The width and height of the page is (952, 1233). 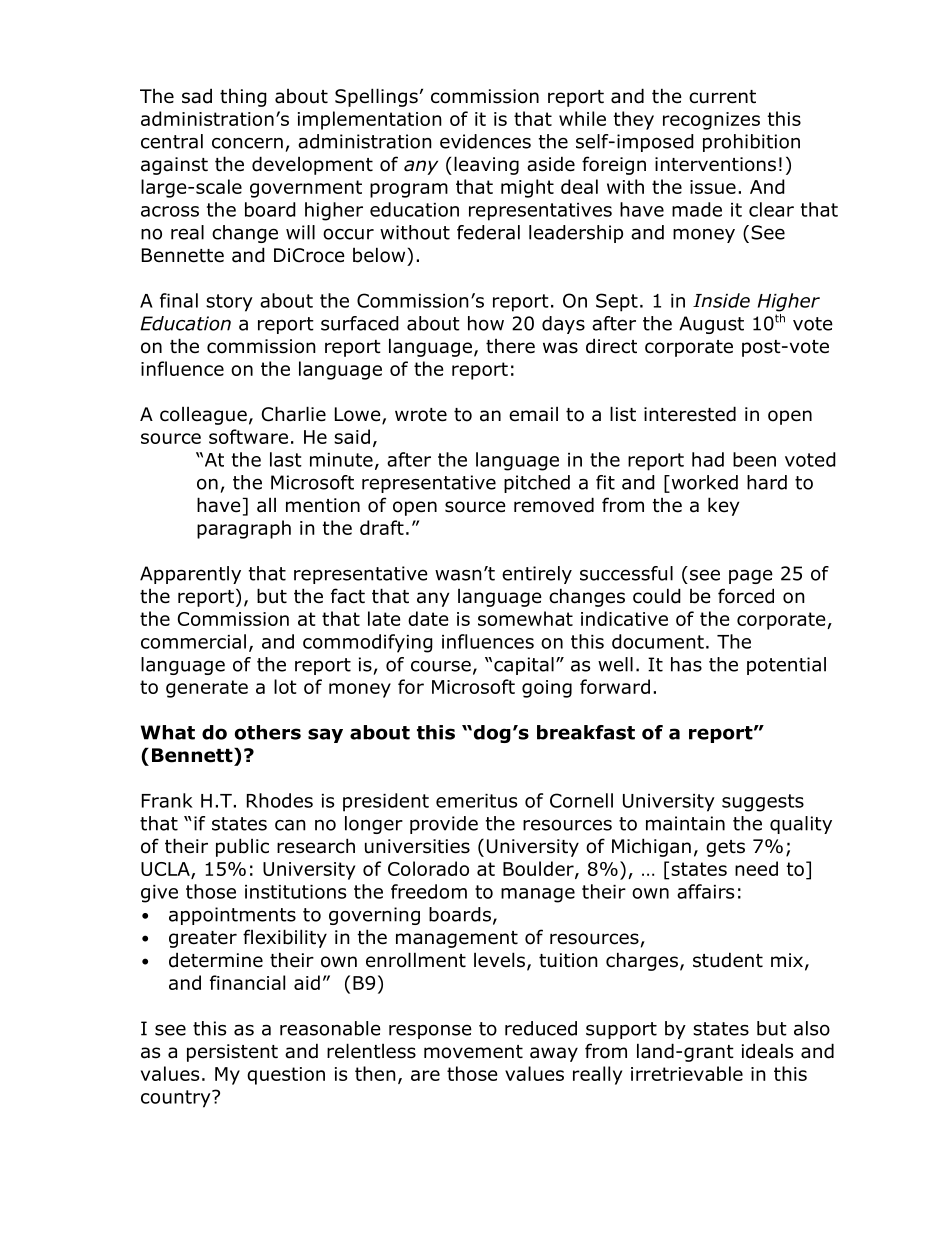 What do you see at coordinates (268, 732) in the page?
I see `others` at bounding box center [268, 732].
